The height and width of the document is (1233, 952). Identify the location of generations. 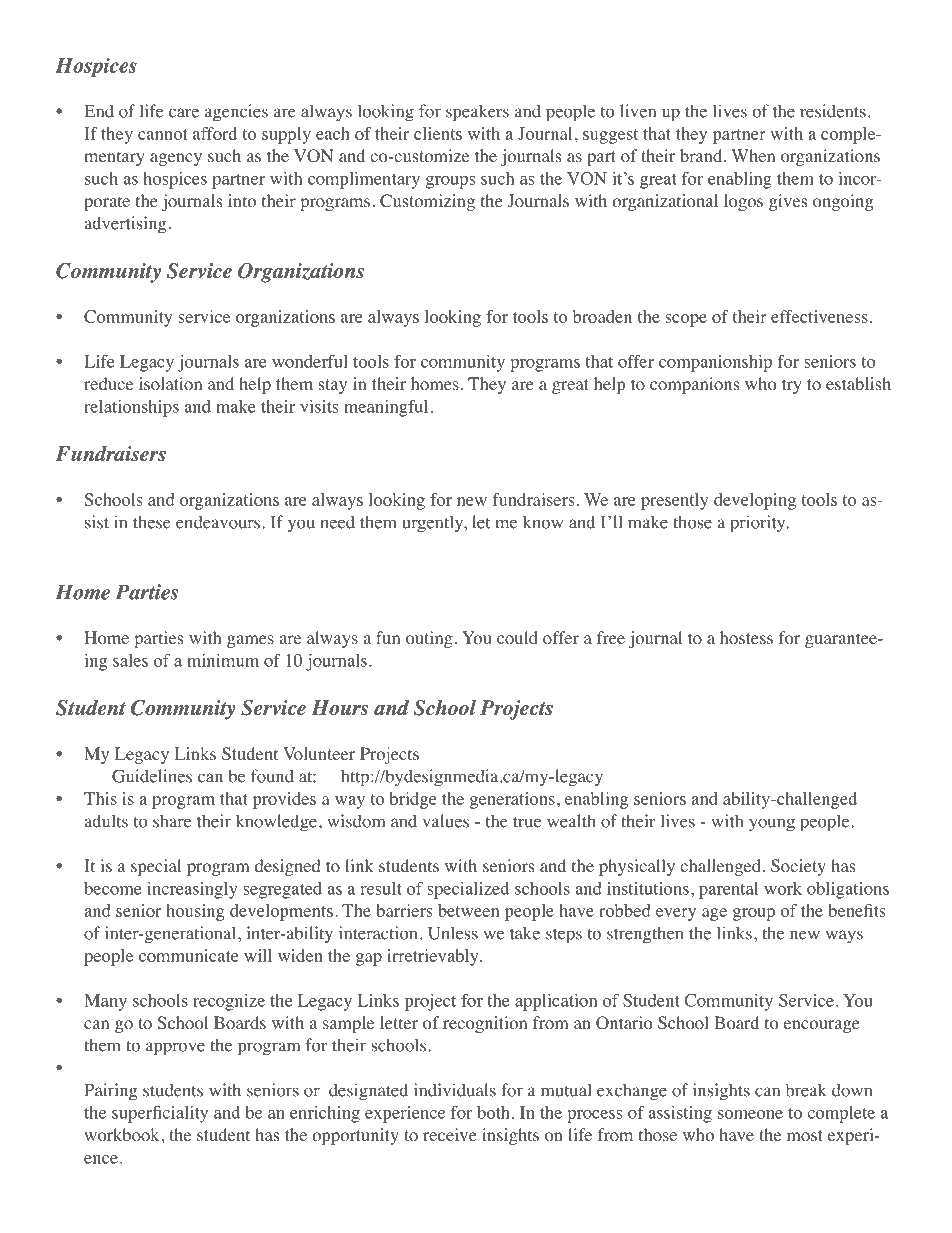
(512, 800).
